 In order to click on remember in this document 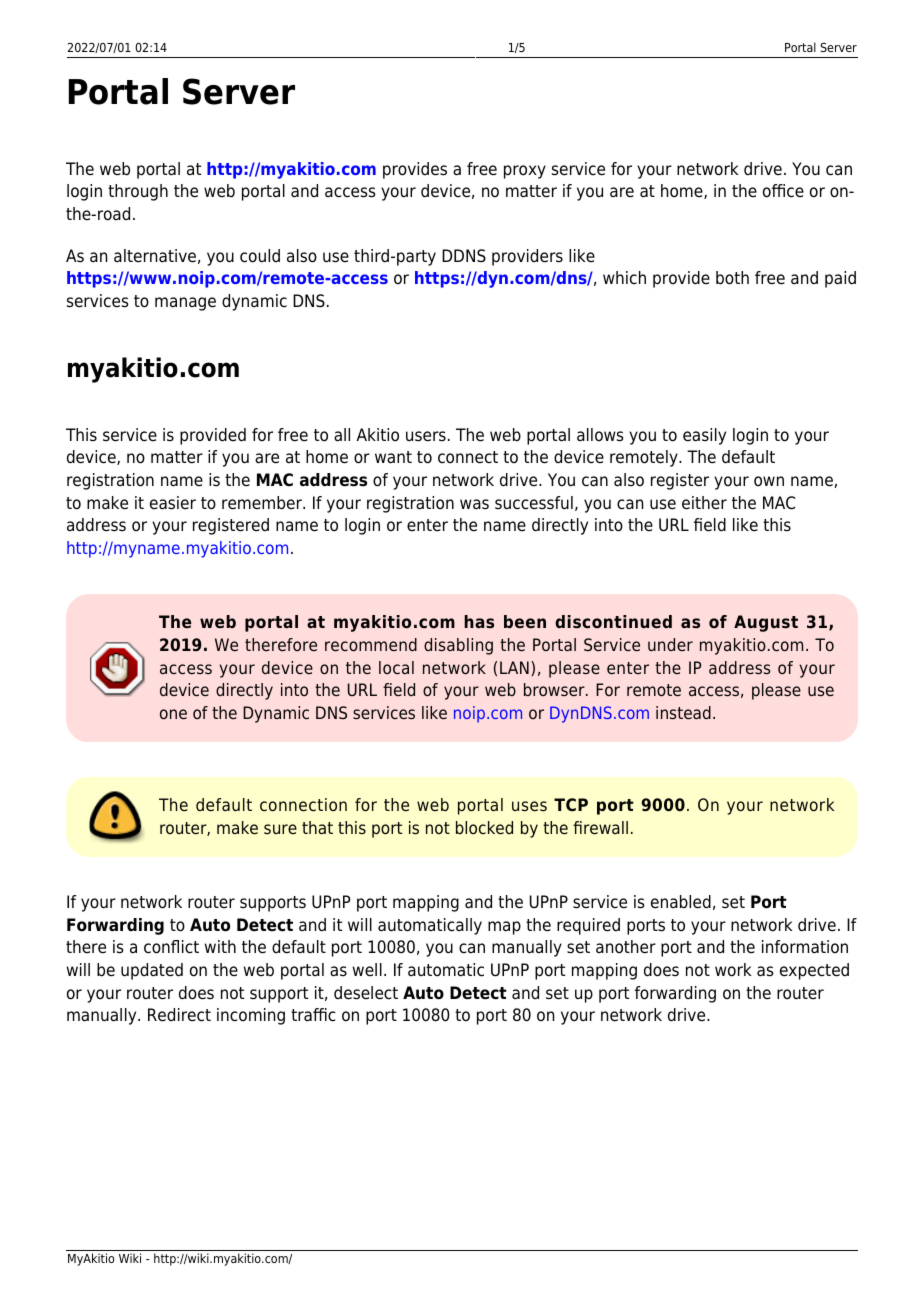, I will do `click(263, 503)`.
